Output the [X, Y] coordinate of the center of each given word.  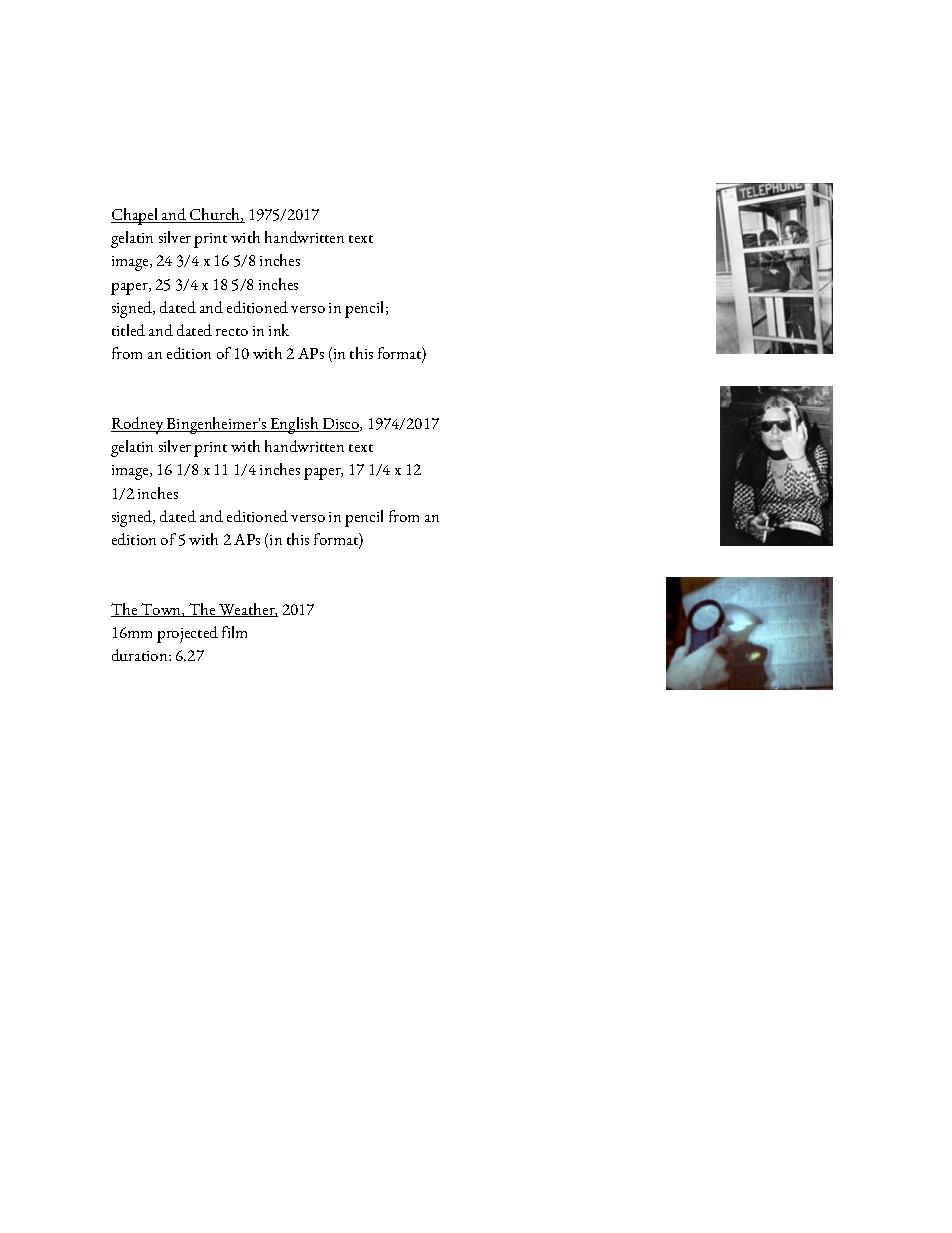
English [295, 425]
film [234, 632]
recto [232, 332]
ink [279, 330]
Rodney [138, 425]
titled [128, 330]
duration [141, 655]
